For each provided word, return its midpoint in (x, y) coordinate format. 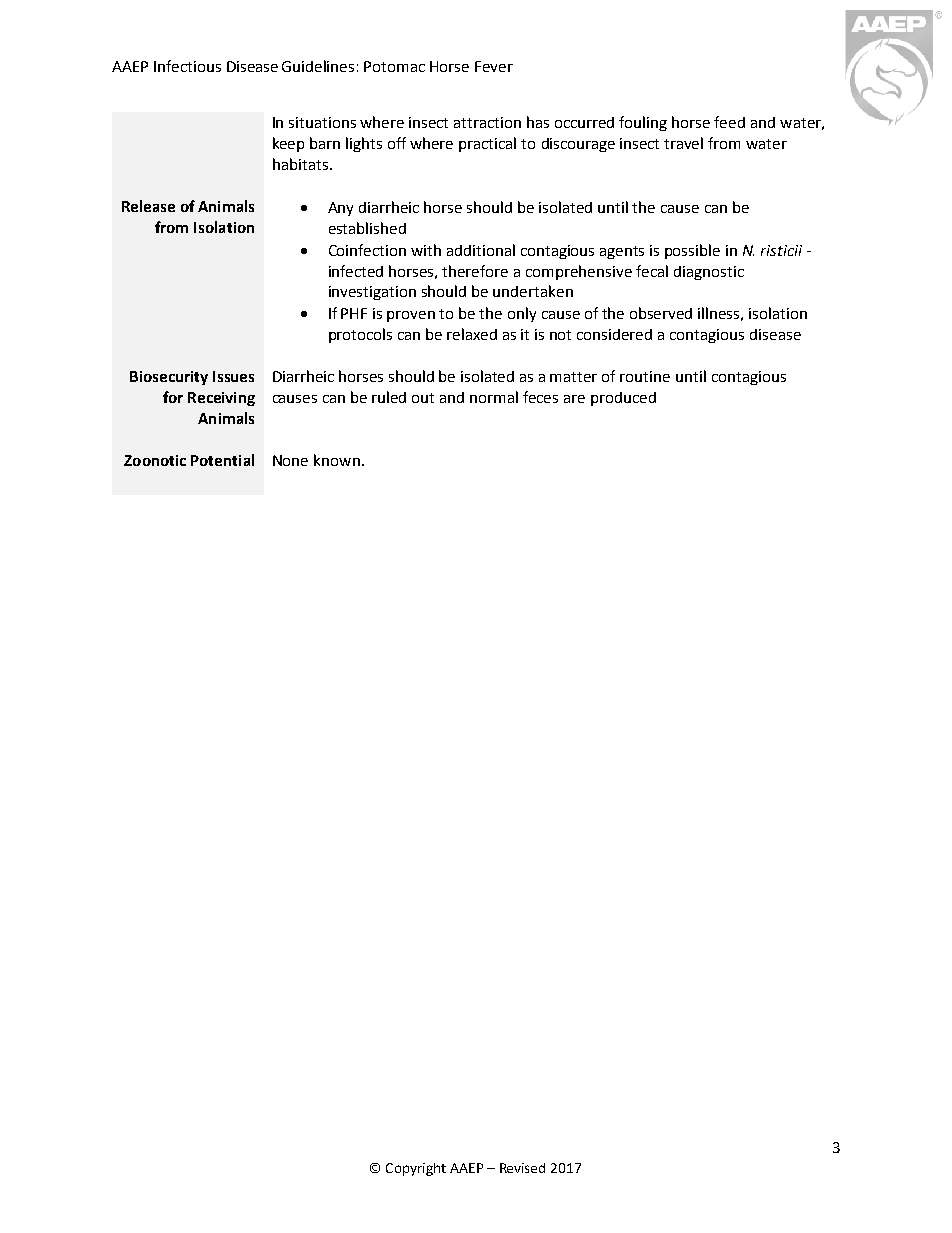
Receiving (221, 399)
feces (540, 397)
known (337, 460)
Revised (522, 1168)
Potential (222, 460)
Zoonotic (155, 460)
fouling (643, 123)
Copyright (416, 1169)
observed (661, 313)
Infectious (187, 66)
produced (623, 399)
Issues (233, 376)
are (574, 399)
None (290, 460)
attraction (487, 122)
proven (411, 316)
